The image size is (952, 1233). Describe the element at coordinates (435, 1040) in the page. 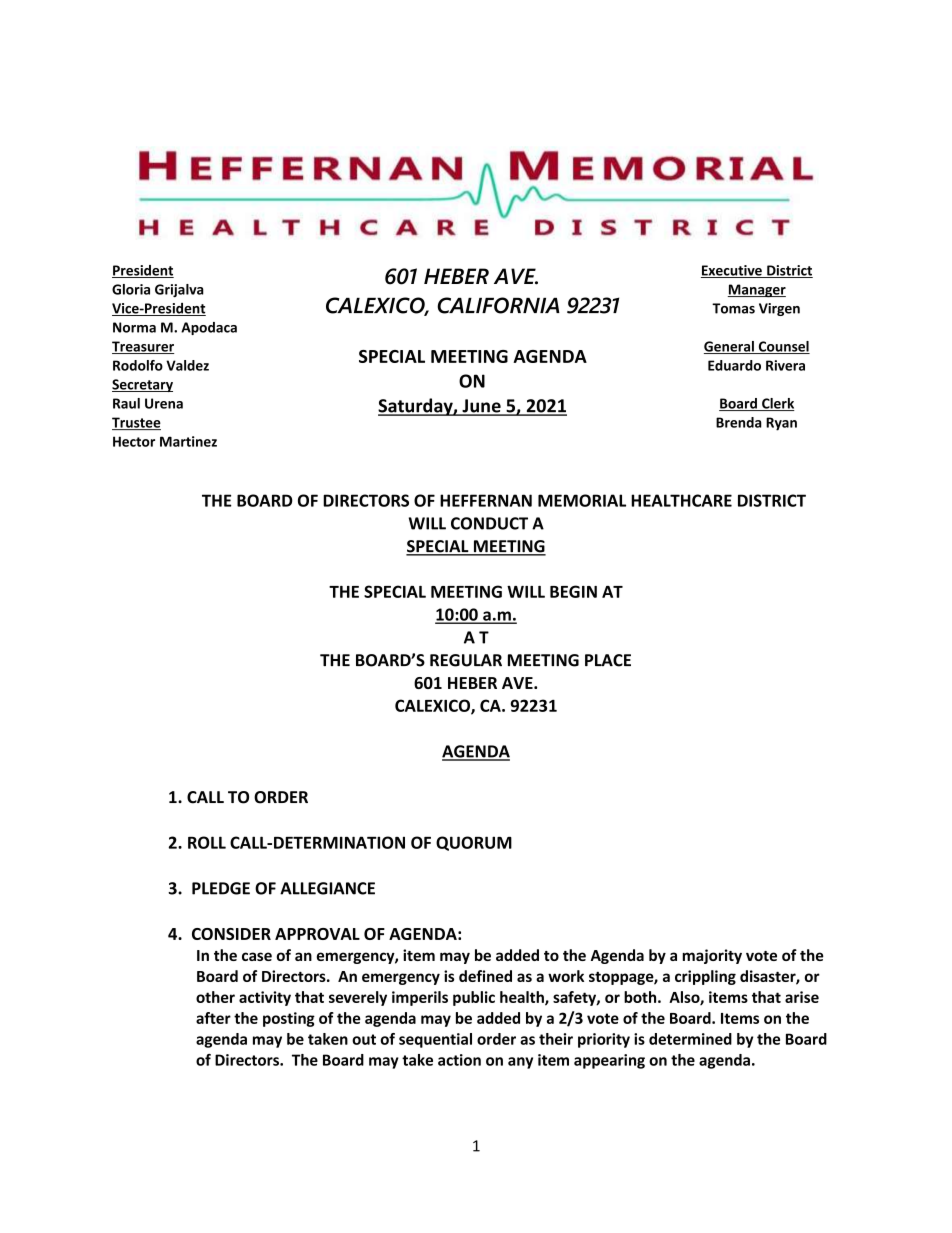

I see `sequential` at that location.
